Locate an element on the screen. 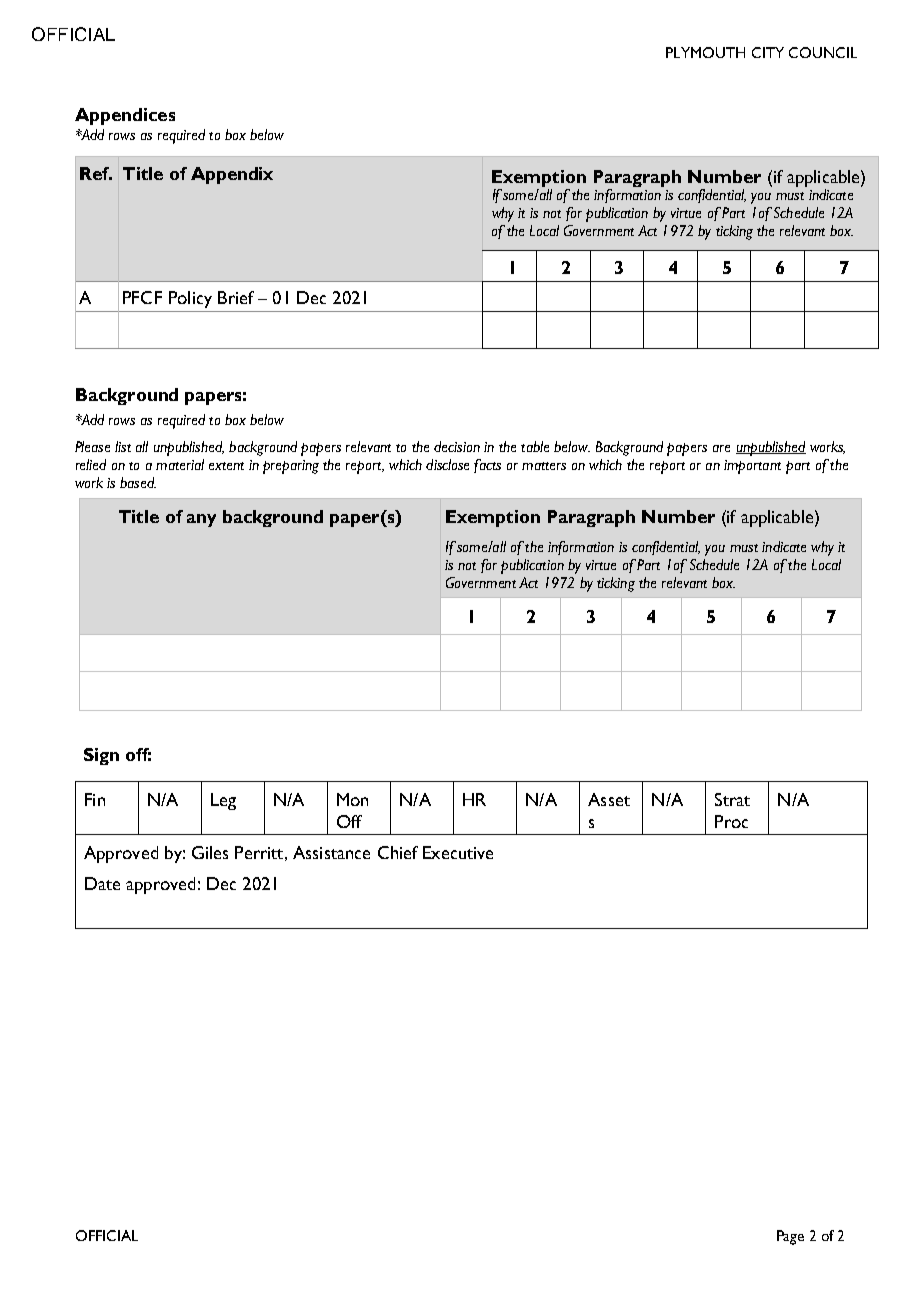 The image size is (924, 1308). Date is located at coordinates (102, 883).
